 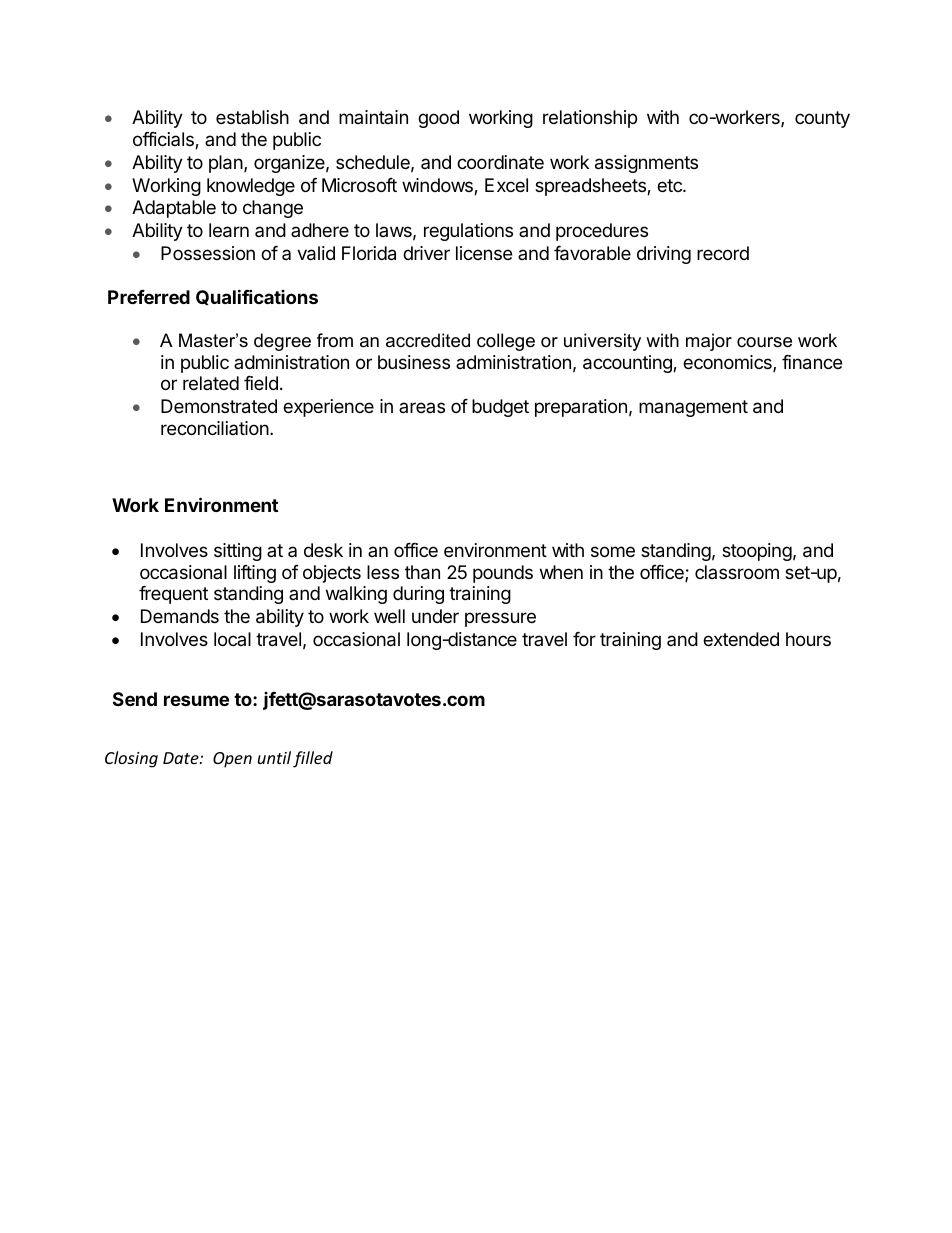 I want to click on budget, so click(x=500, y=408).
